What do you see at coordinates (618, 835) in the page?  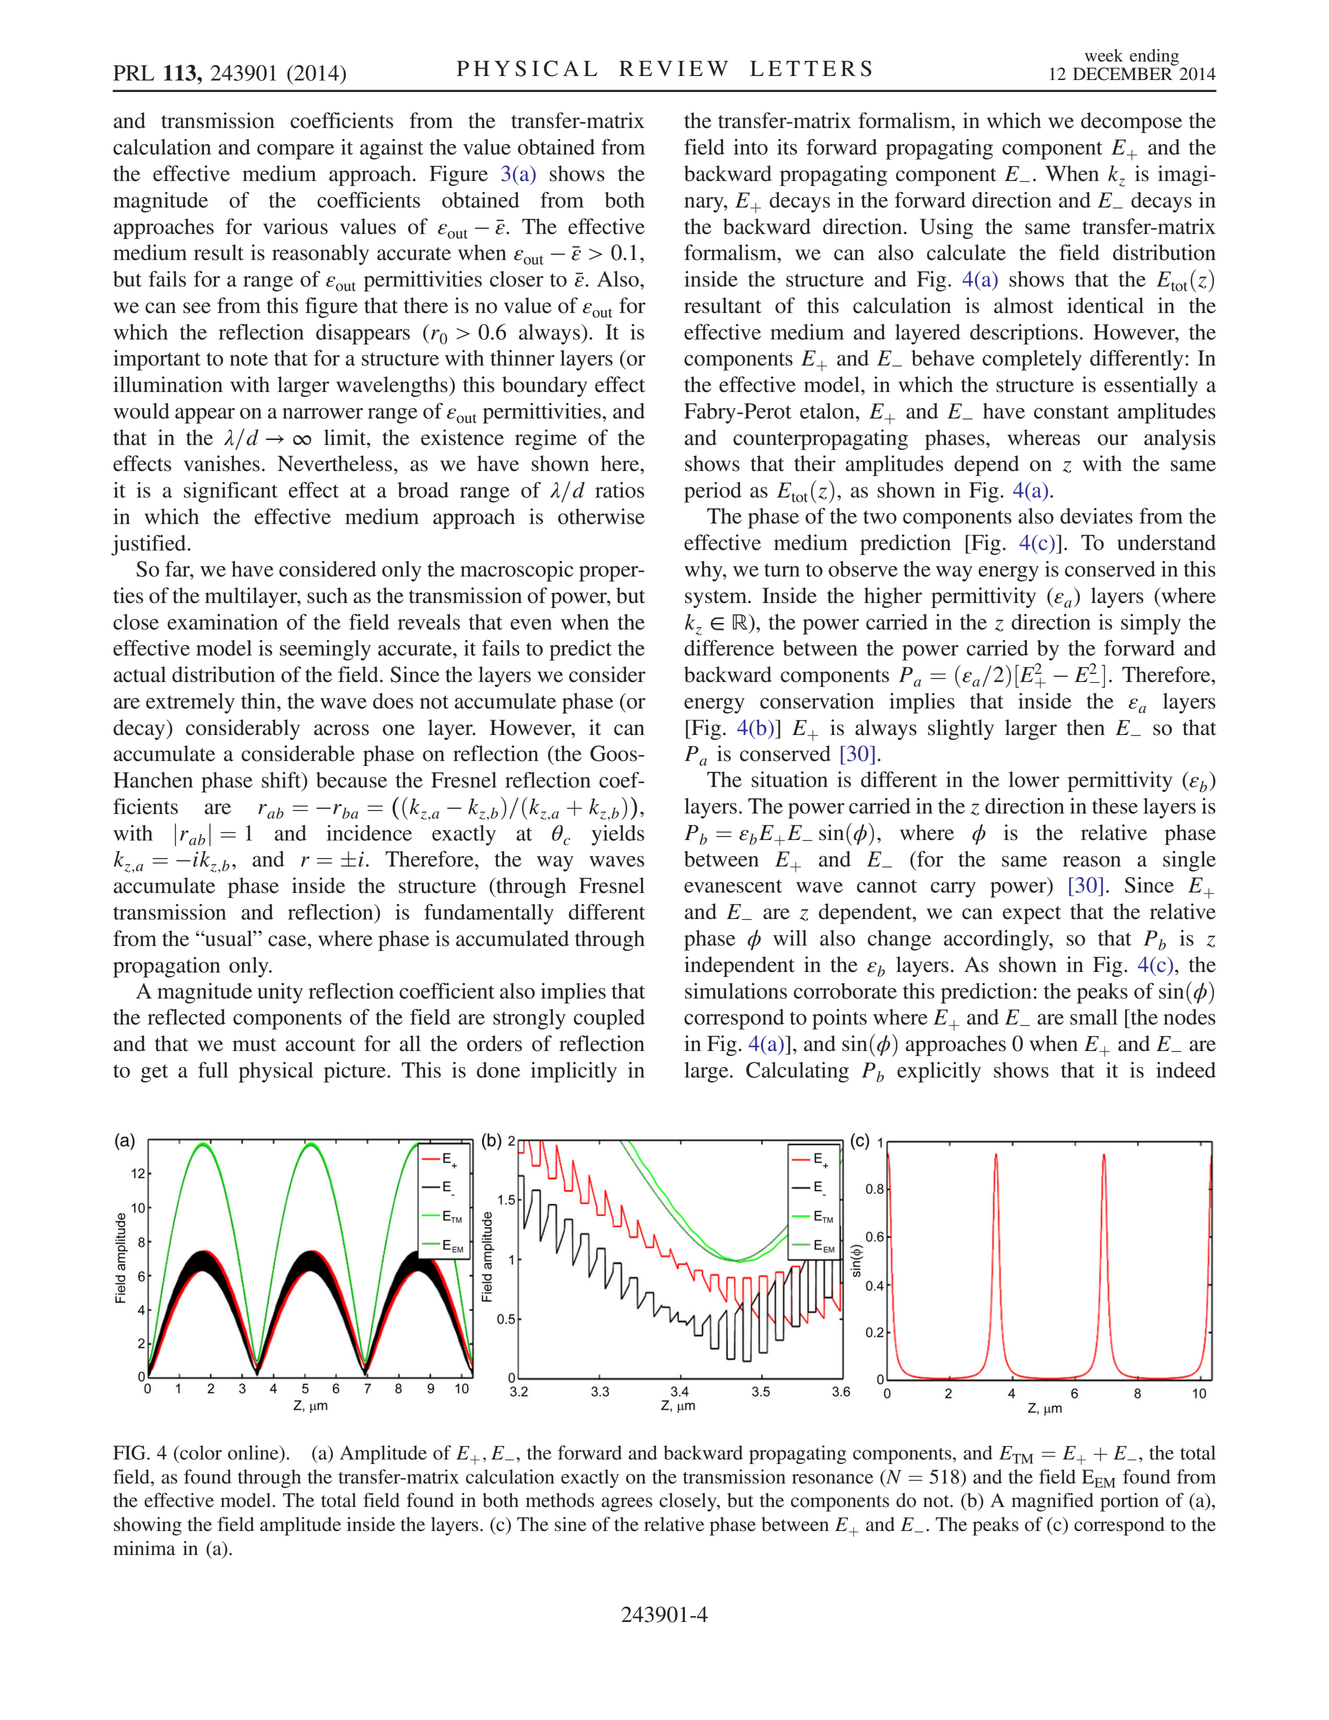 I see `yields` at bounding box center [618, 835].
